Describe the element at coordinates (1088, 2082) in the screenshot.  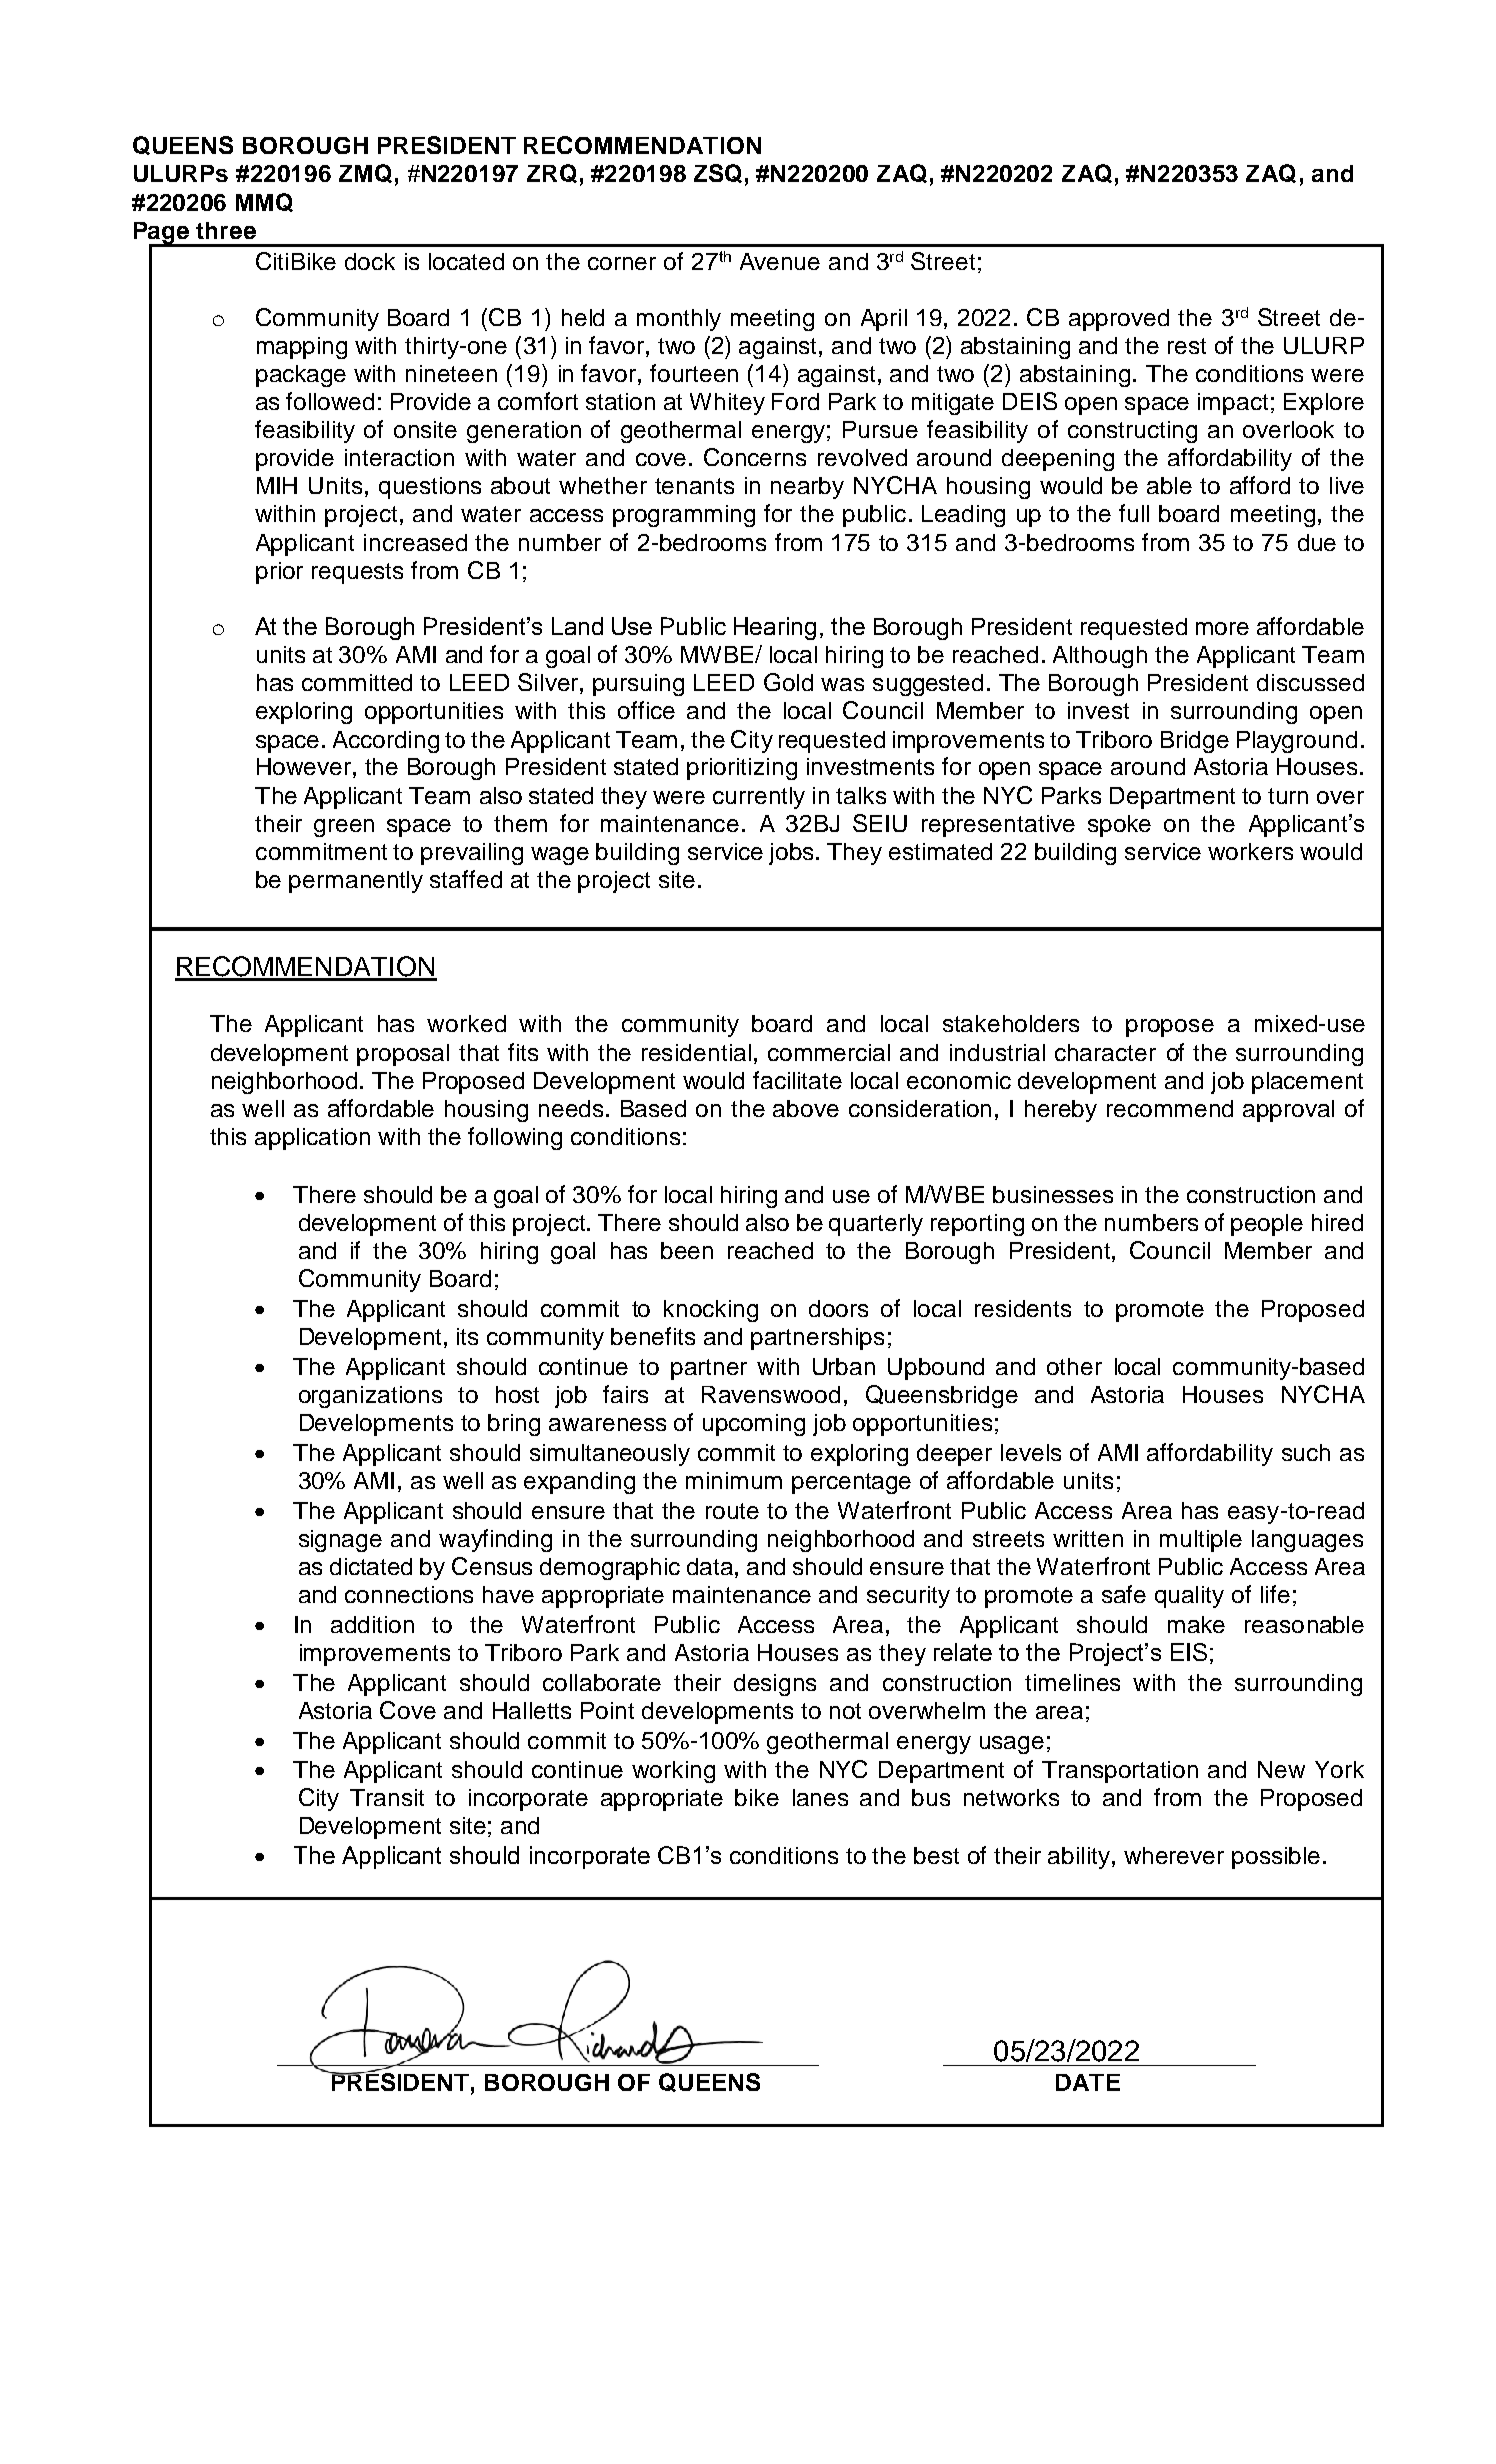
I see `DATE` at that location.
